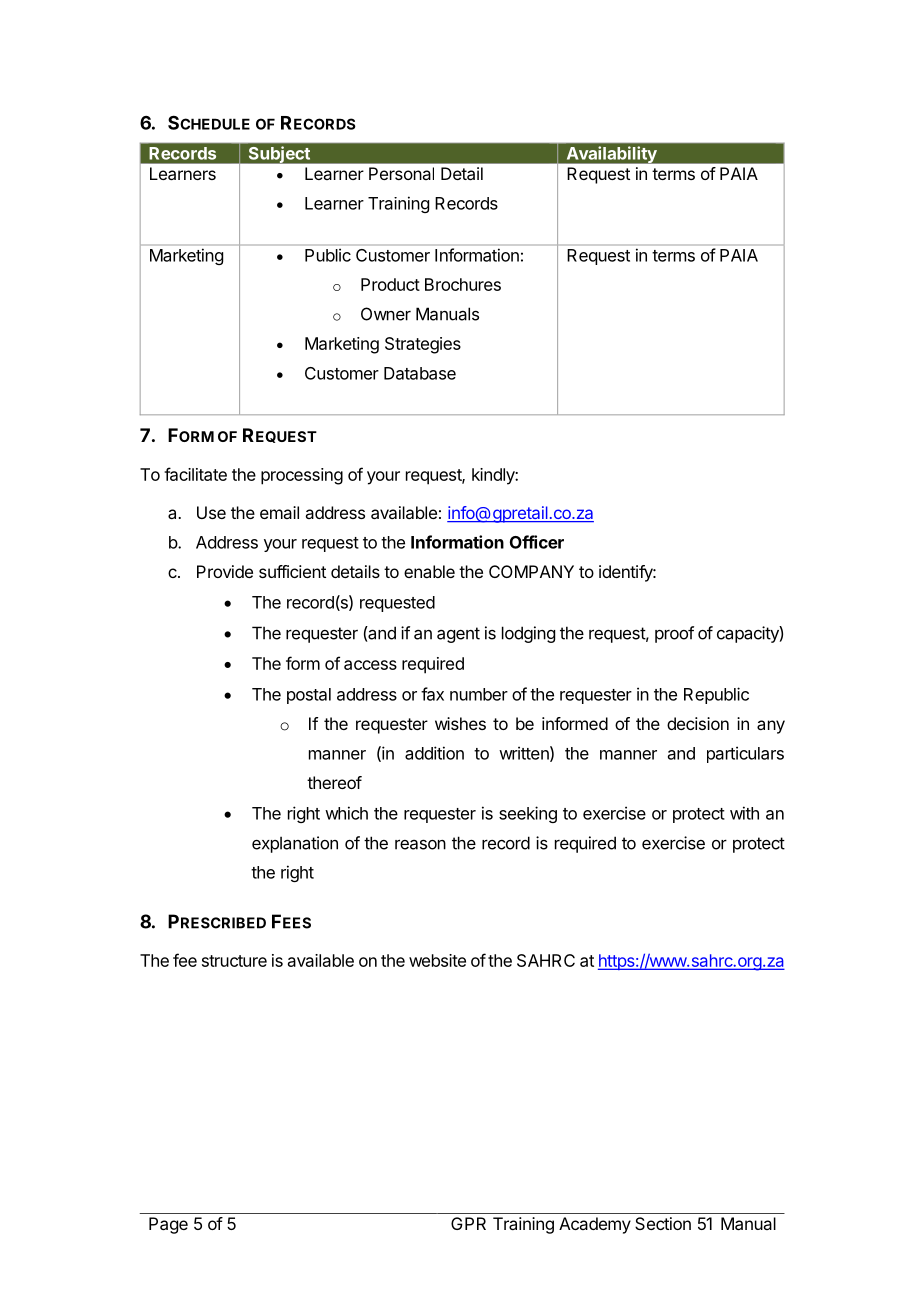 The height and width of the screenshot is (1308, 924). I want to click on Strategies, so click(423, 345).
